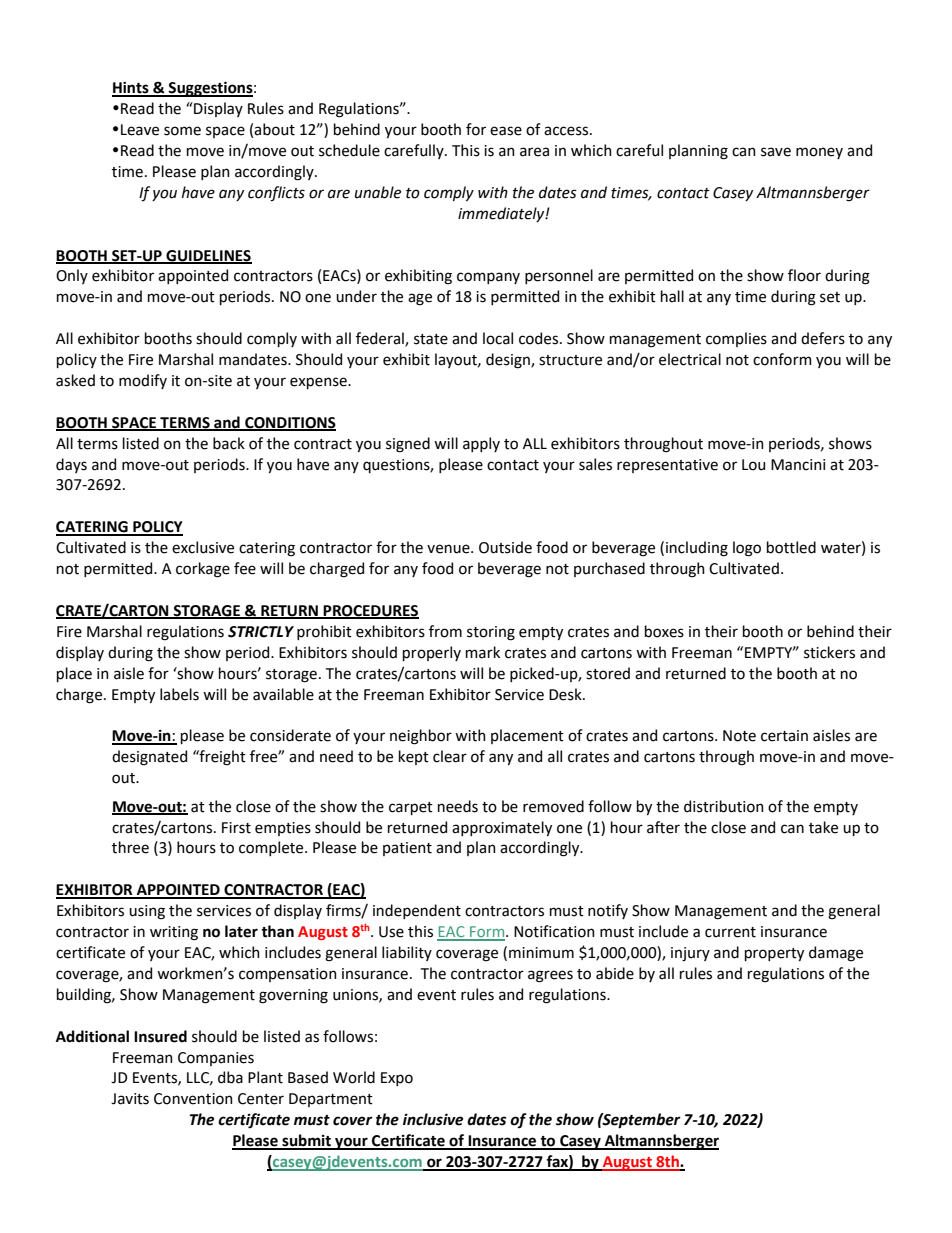 The image size is (952, 1233). Describe the element at coordinates (193, 1099) in the page. I see `Convention` at that location.
